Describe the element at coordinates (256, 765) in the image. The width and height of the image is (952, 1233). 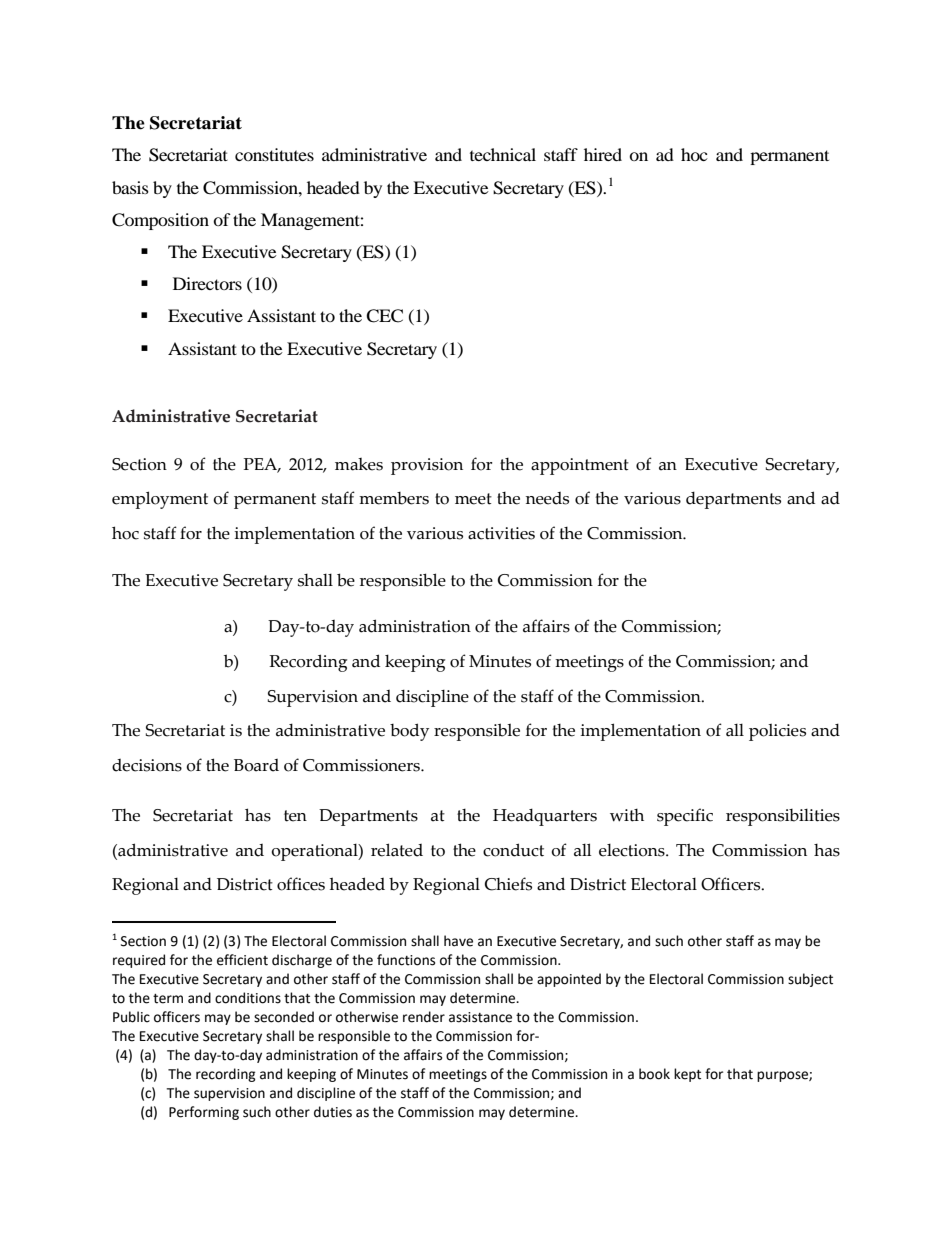
I see `Board` at that location.
